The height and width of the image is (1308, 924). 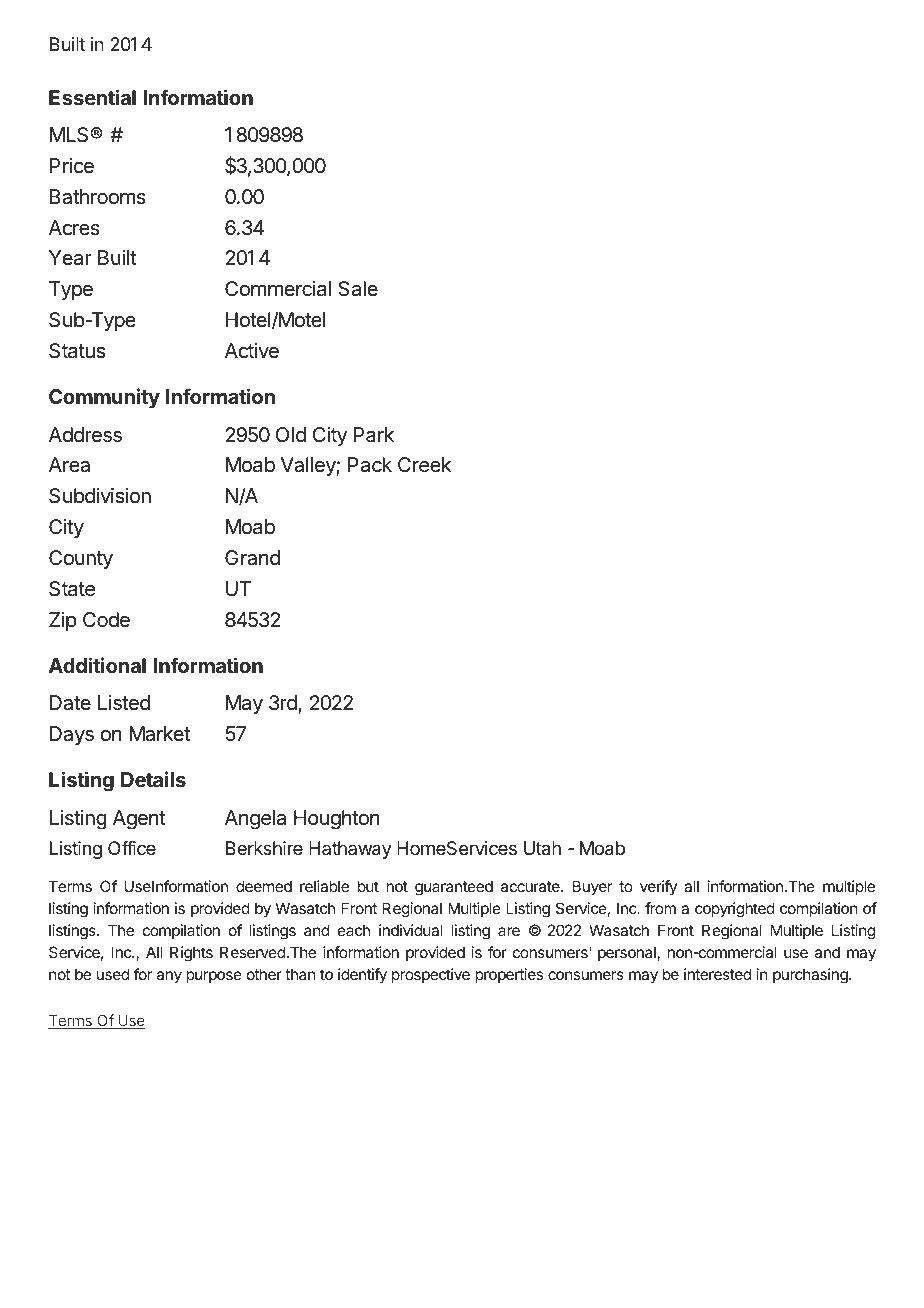 What do you see at coordinates (81, 559) in the image?
I see `County` at bounding box center [81, 559].
